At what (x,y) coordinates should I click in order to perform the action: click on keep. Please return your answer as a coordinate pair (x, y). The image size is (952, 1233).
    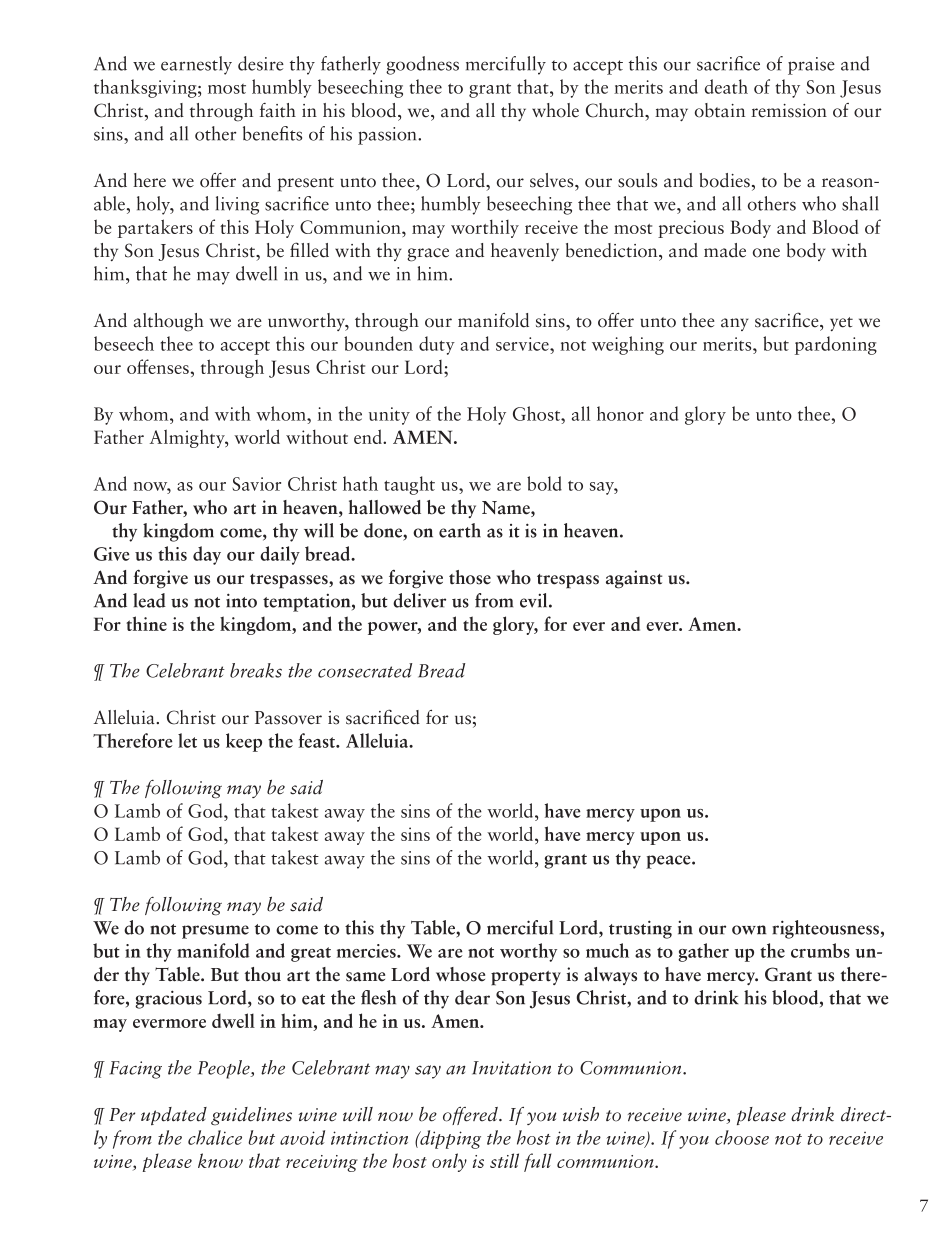
    Looking at the image, I should click on (244, 742).
